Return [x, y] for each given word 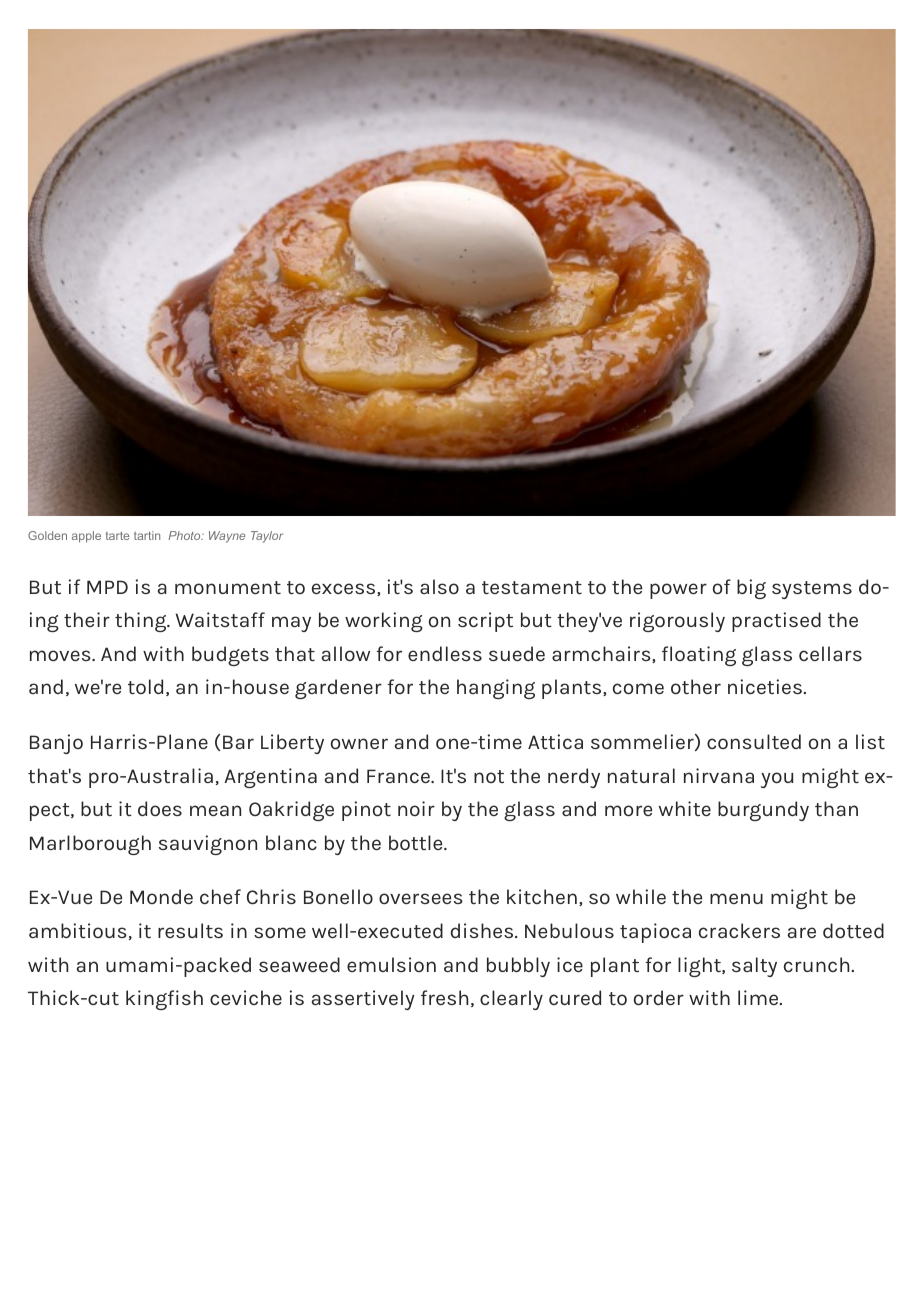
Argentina [270, 778]
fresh [444, 997]
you [777, 780]
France [399, 776]
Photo [185, 535]
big [751, 589]
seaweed [299, 964]
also [439, 586]
